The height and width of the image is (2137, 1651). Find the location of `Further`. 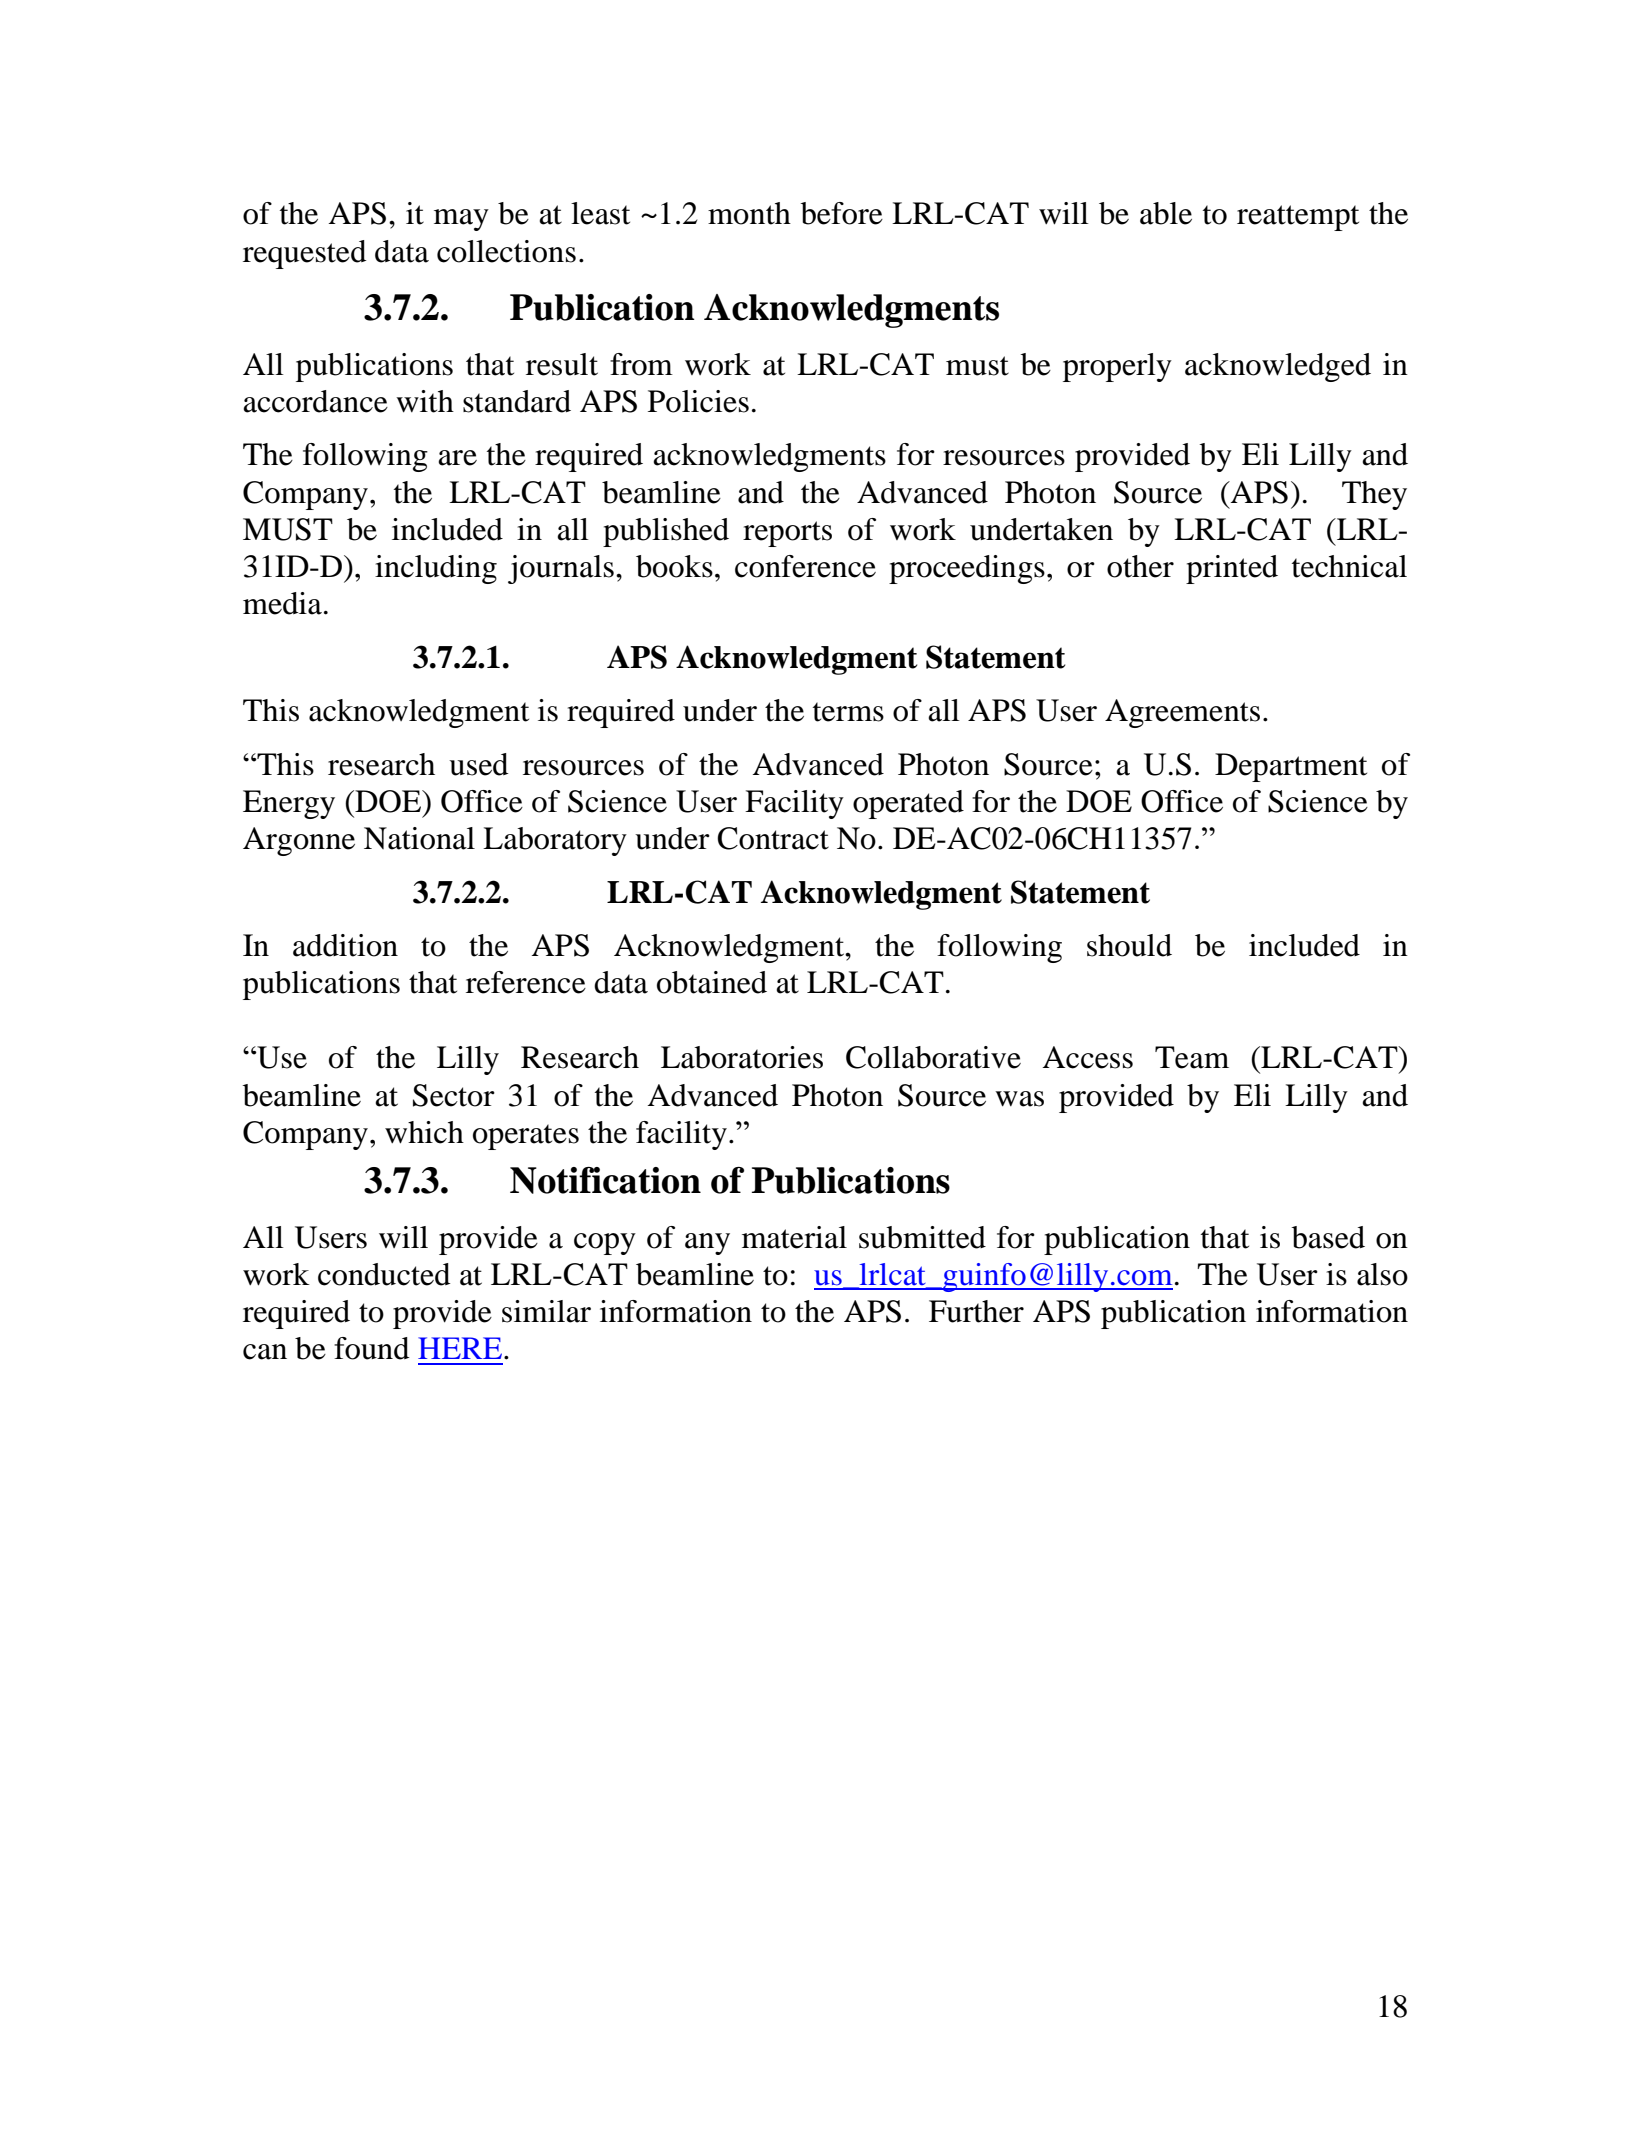

Further is located at coordinates (976, 1311).
